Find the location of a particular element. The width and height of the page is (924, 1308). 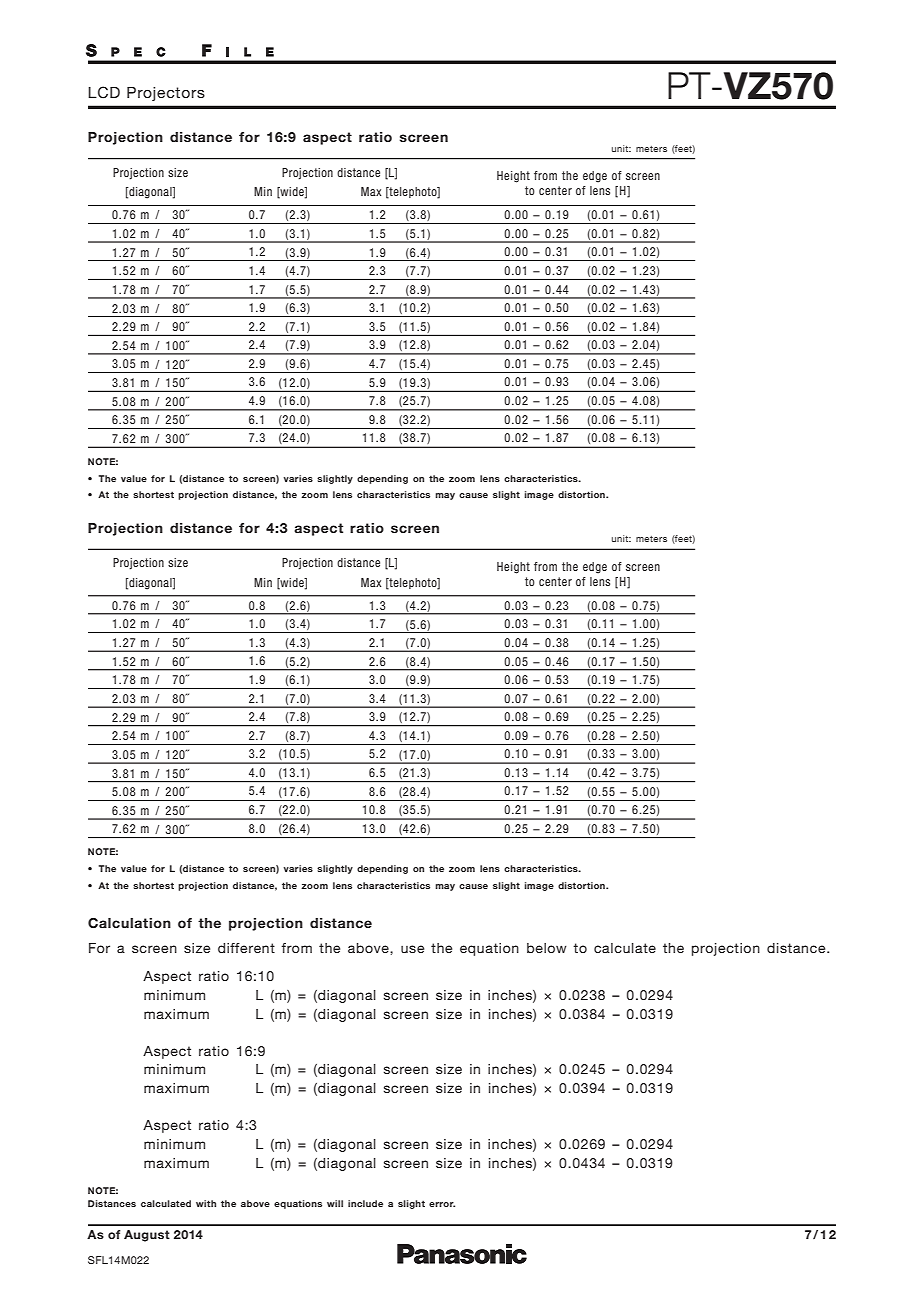

error is located at coordinates (442, 1204).
